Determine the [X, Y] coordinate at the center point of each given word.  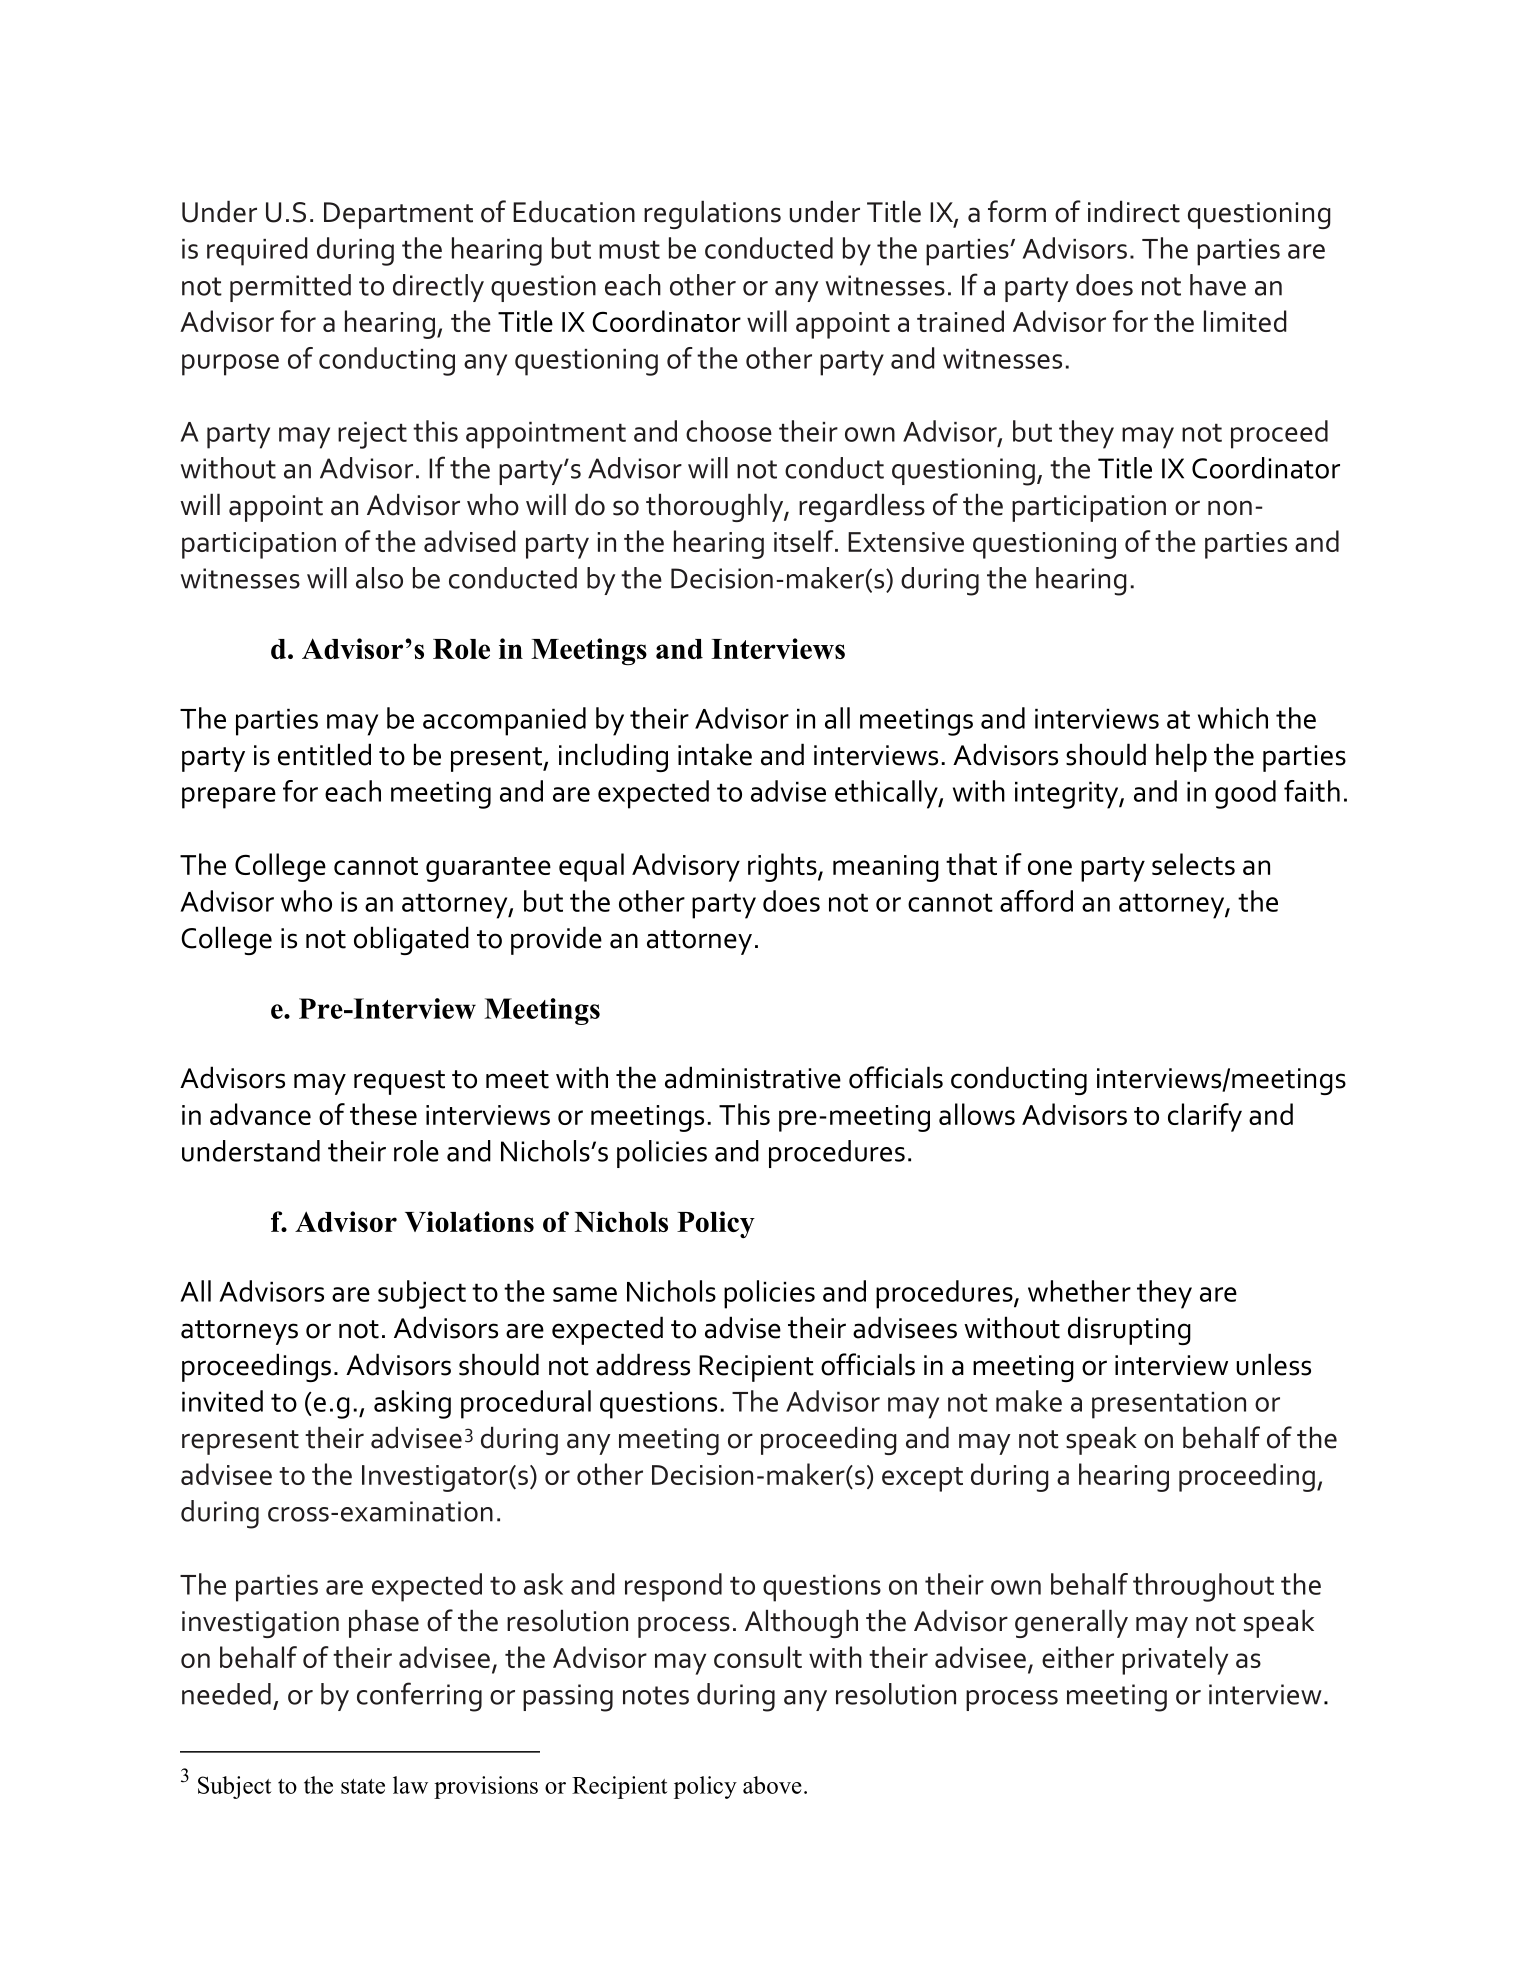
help [1181, 757]
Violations [469, 1221]
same [585, 1294]
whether [1079, 1291]
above [772, 1785]
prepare [229, 798]
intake [715, 754]
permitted [290, 288]
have [1218, 285]
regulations [712, 214]
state [363, 1786]
